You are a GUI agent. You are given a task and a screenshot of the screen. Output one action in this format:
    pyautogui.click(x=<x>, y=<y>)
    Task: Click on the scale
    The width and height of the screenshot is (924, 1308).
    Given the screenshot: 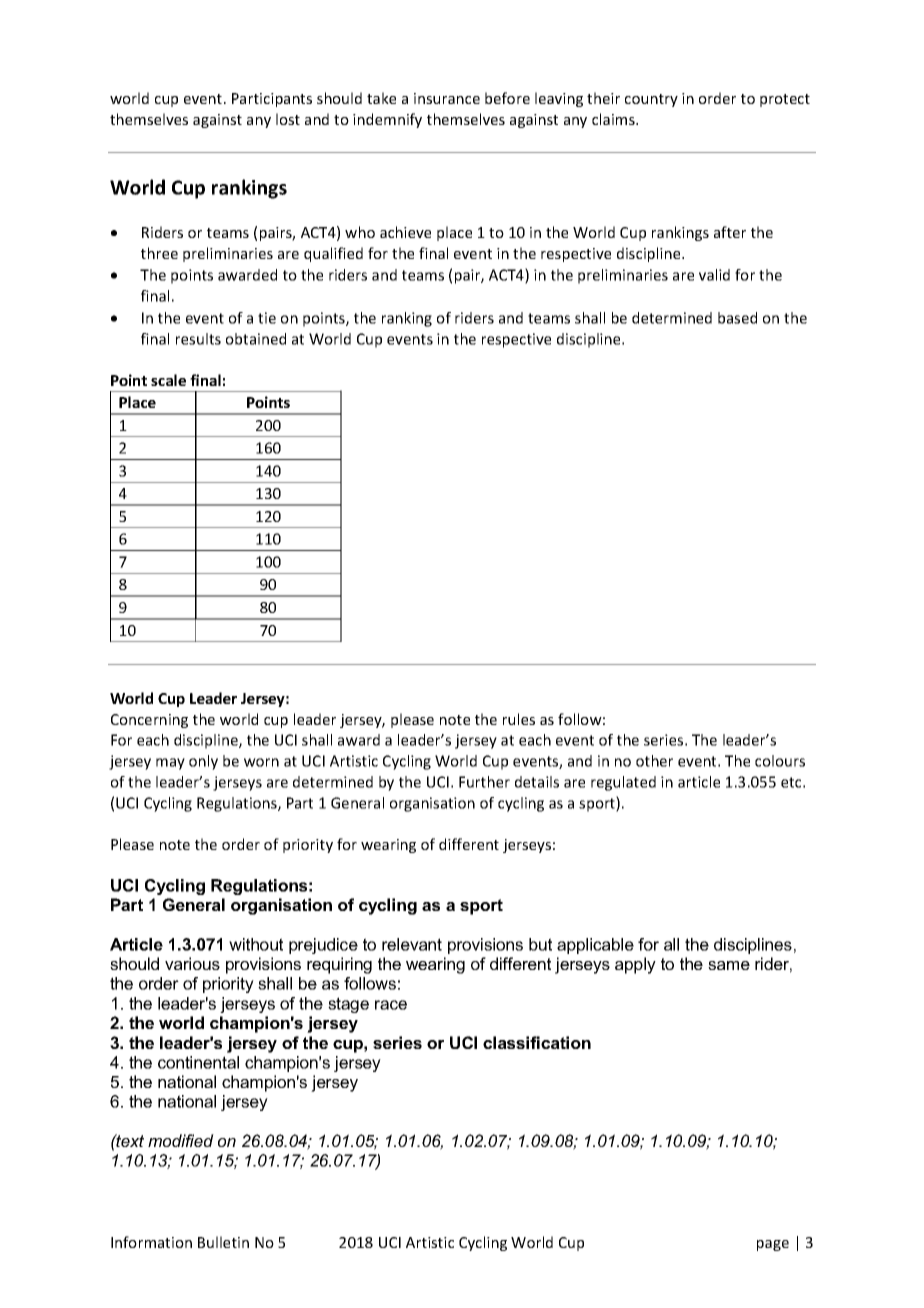 What is the action you would take?
    pyautogui.click(x=168, y=380)
